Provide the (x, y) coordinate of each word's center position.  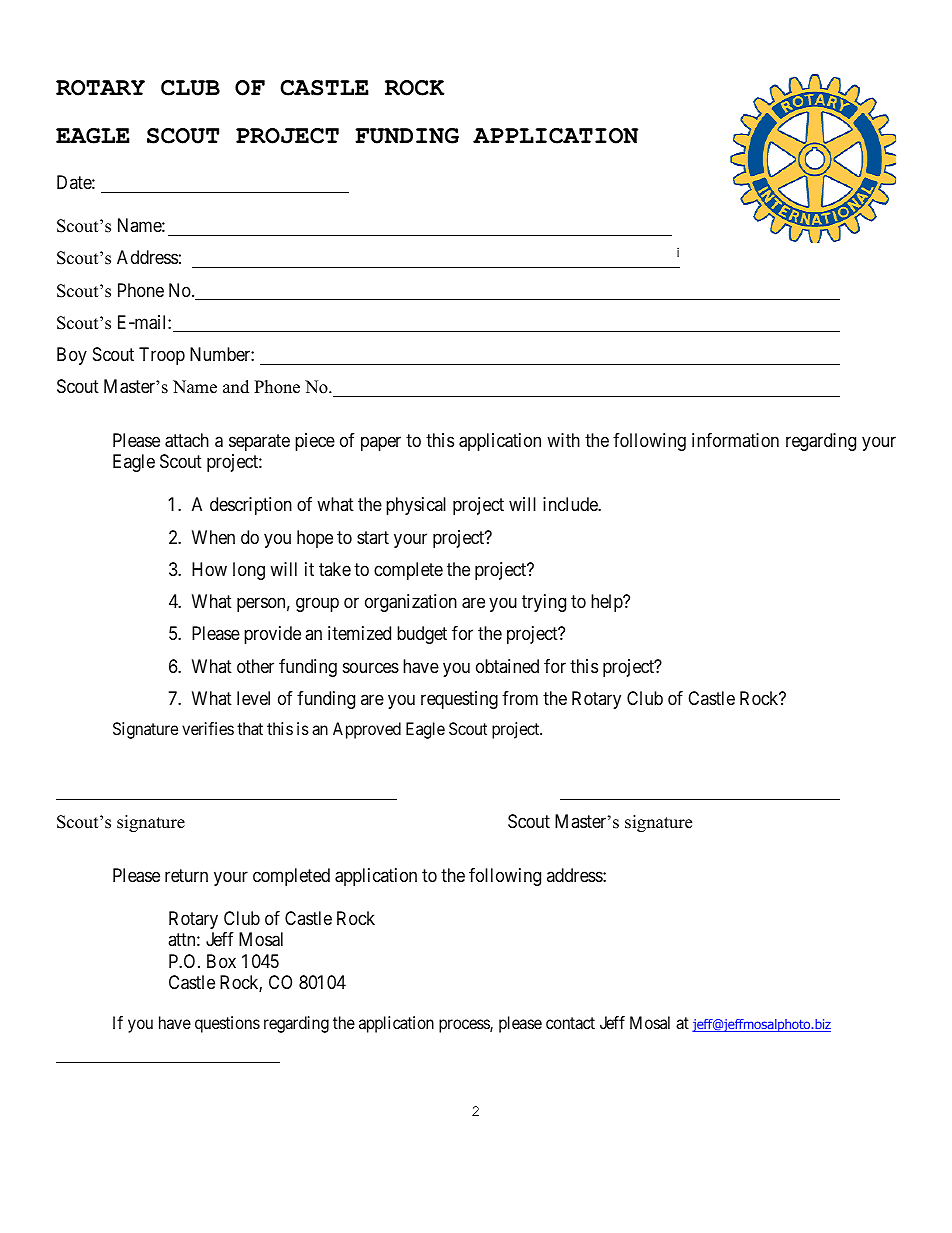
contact (570, 1023)
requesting (459, 700)
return (186, 875)
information (735, 440)
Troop (162, 356)
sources (371, 667)
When (213, 537)
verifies (208, 728)
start (373, 537)
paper (381, 443)
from (520, 698)
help (608, 603)
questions (227, 1024)
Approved (367, 730)
